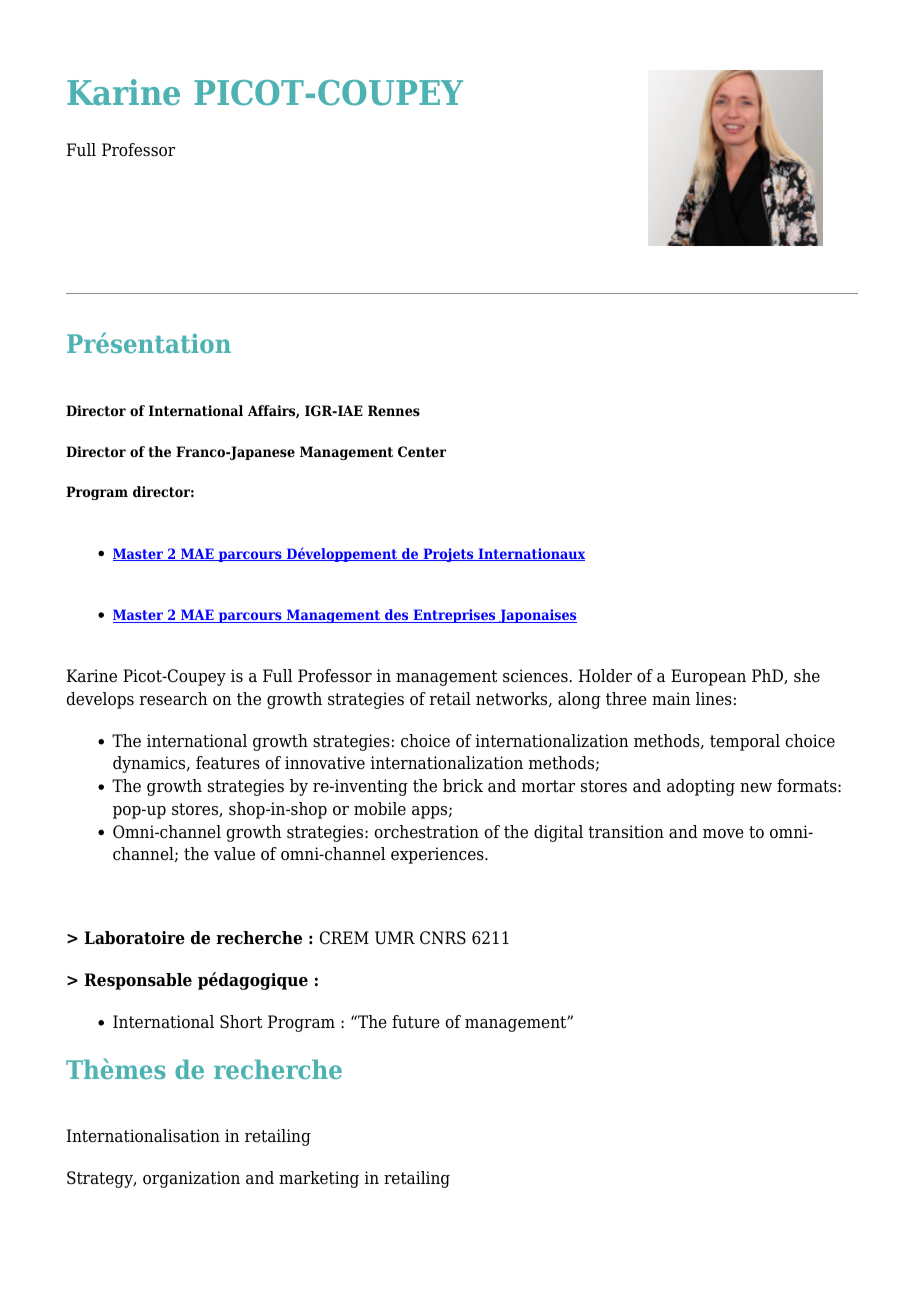 Image resolution: width=924 pixels, height=1308 pixels. I want to click on marketing, so click(319, 1179).
